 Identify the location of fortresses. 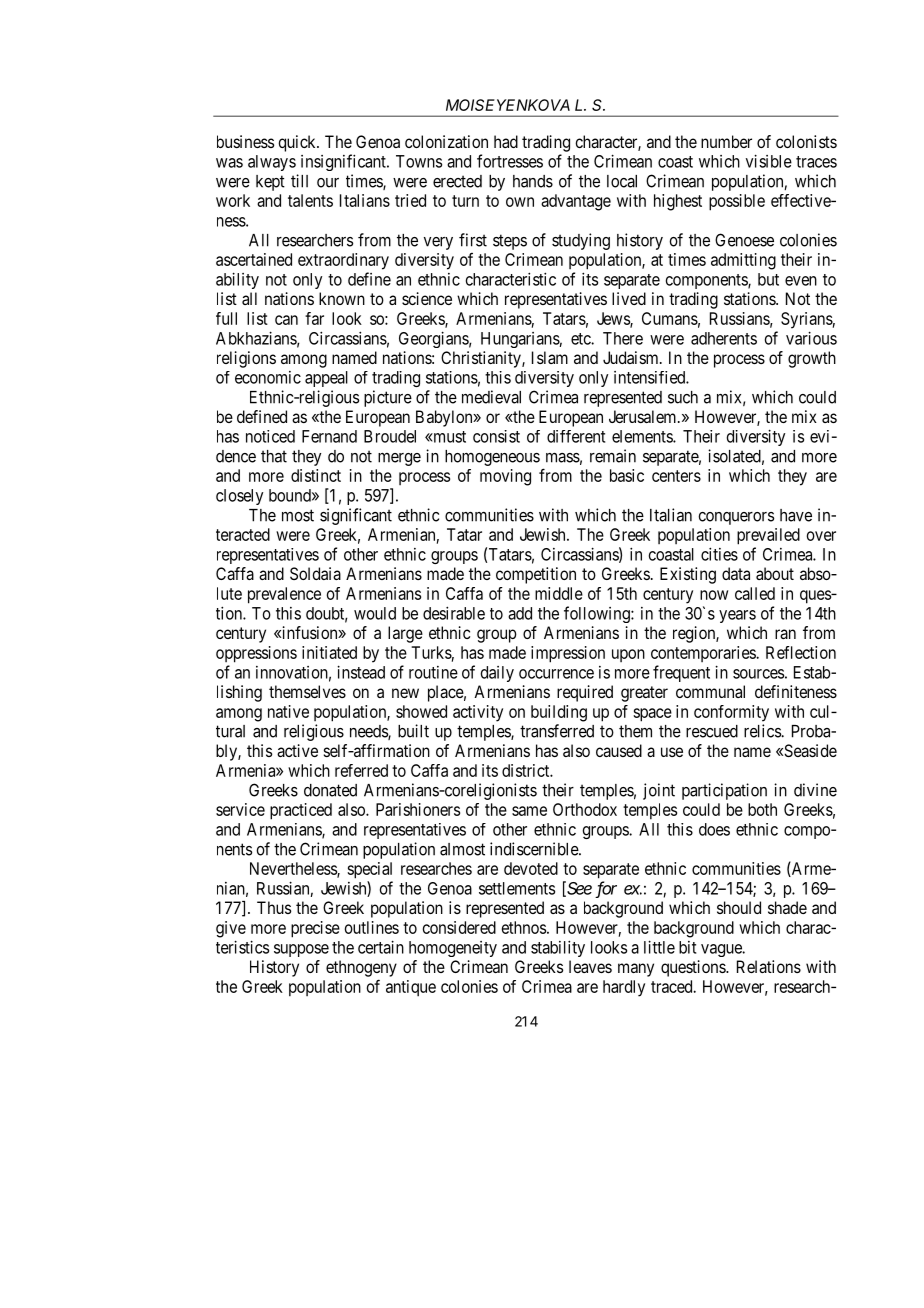
(510, 161).
